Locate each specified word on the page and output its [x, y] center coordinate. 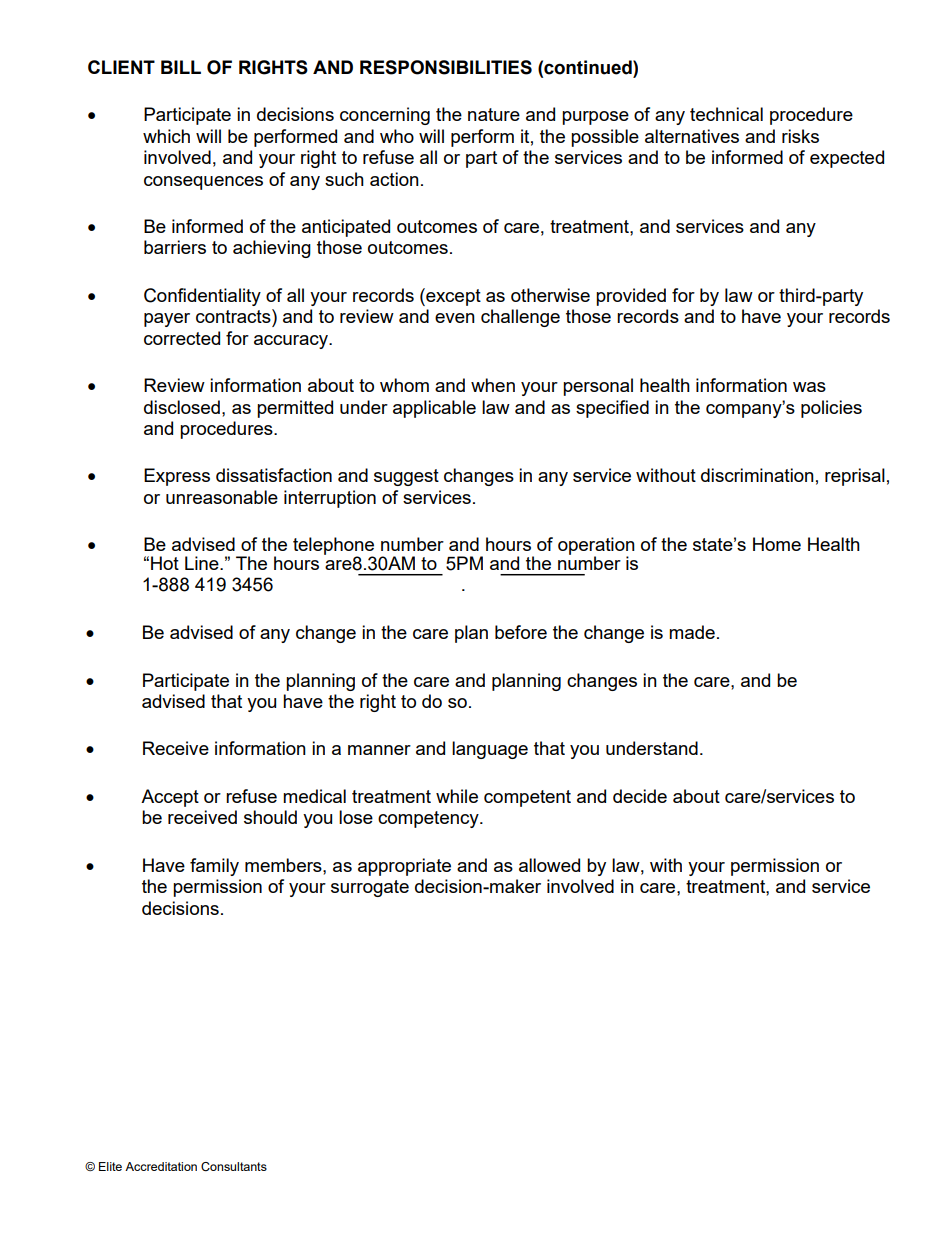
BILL [181, 67]
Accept [170, 798]
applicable [434, 409]
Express [177, 477]
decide [640, 796]
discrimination [757, 475]
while [457, 796]
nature [494, 114]
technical [726, 114]
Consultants [234, 1166]
